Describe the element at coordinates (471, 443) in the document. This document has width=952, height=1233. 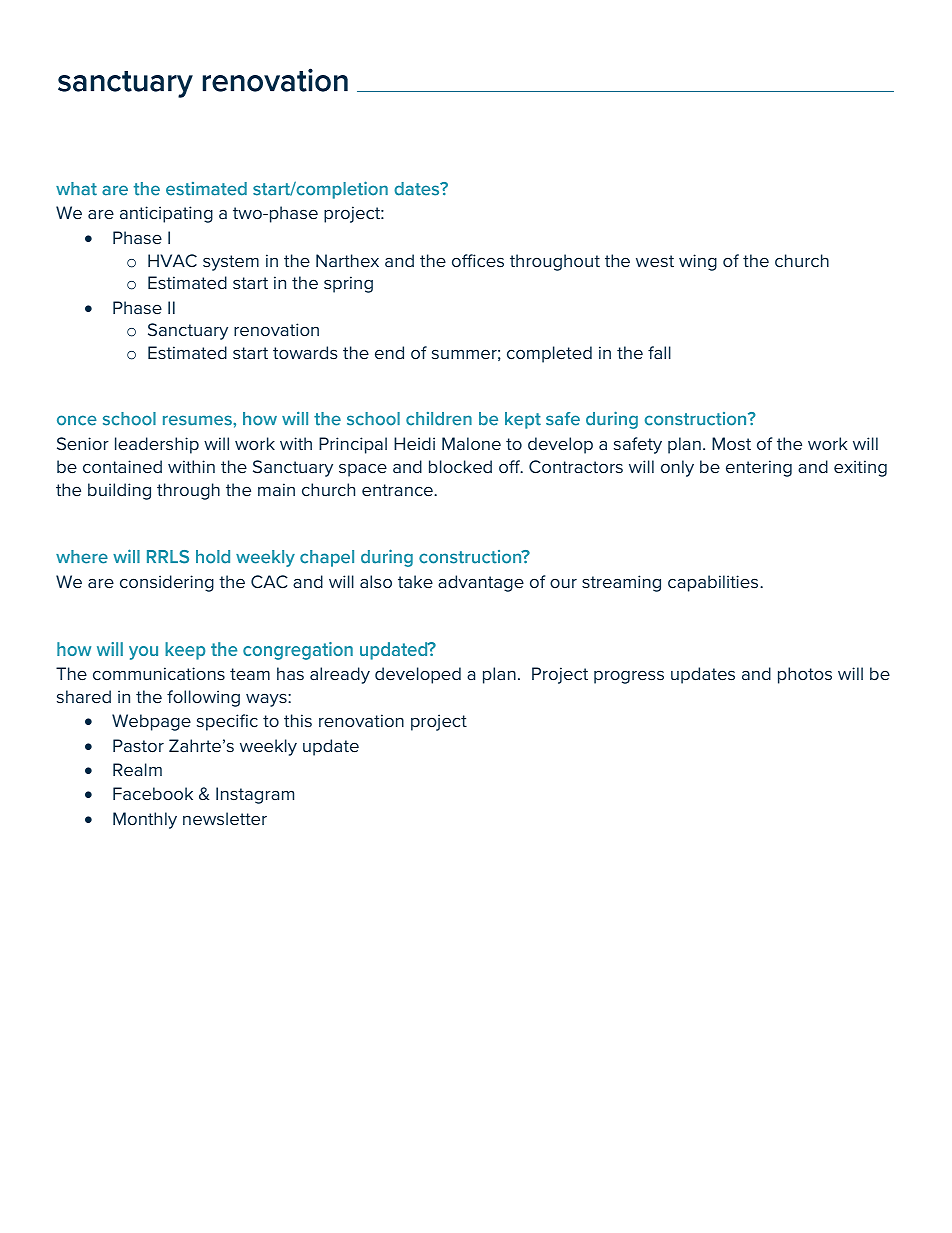
I see `Malone` at that location.
